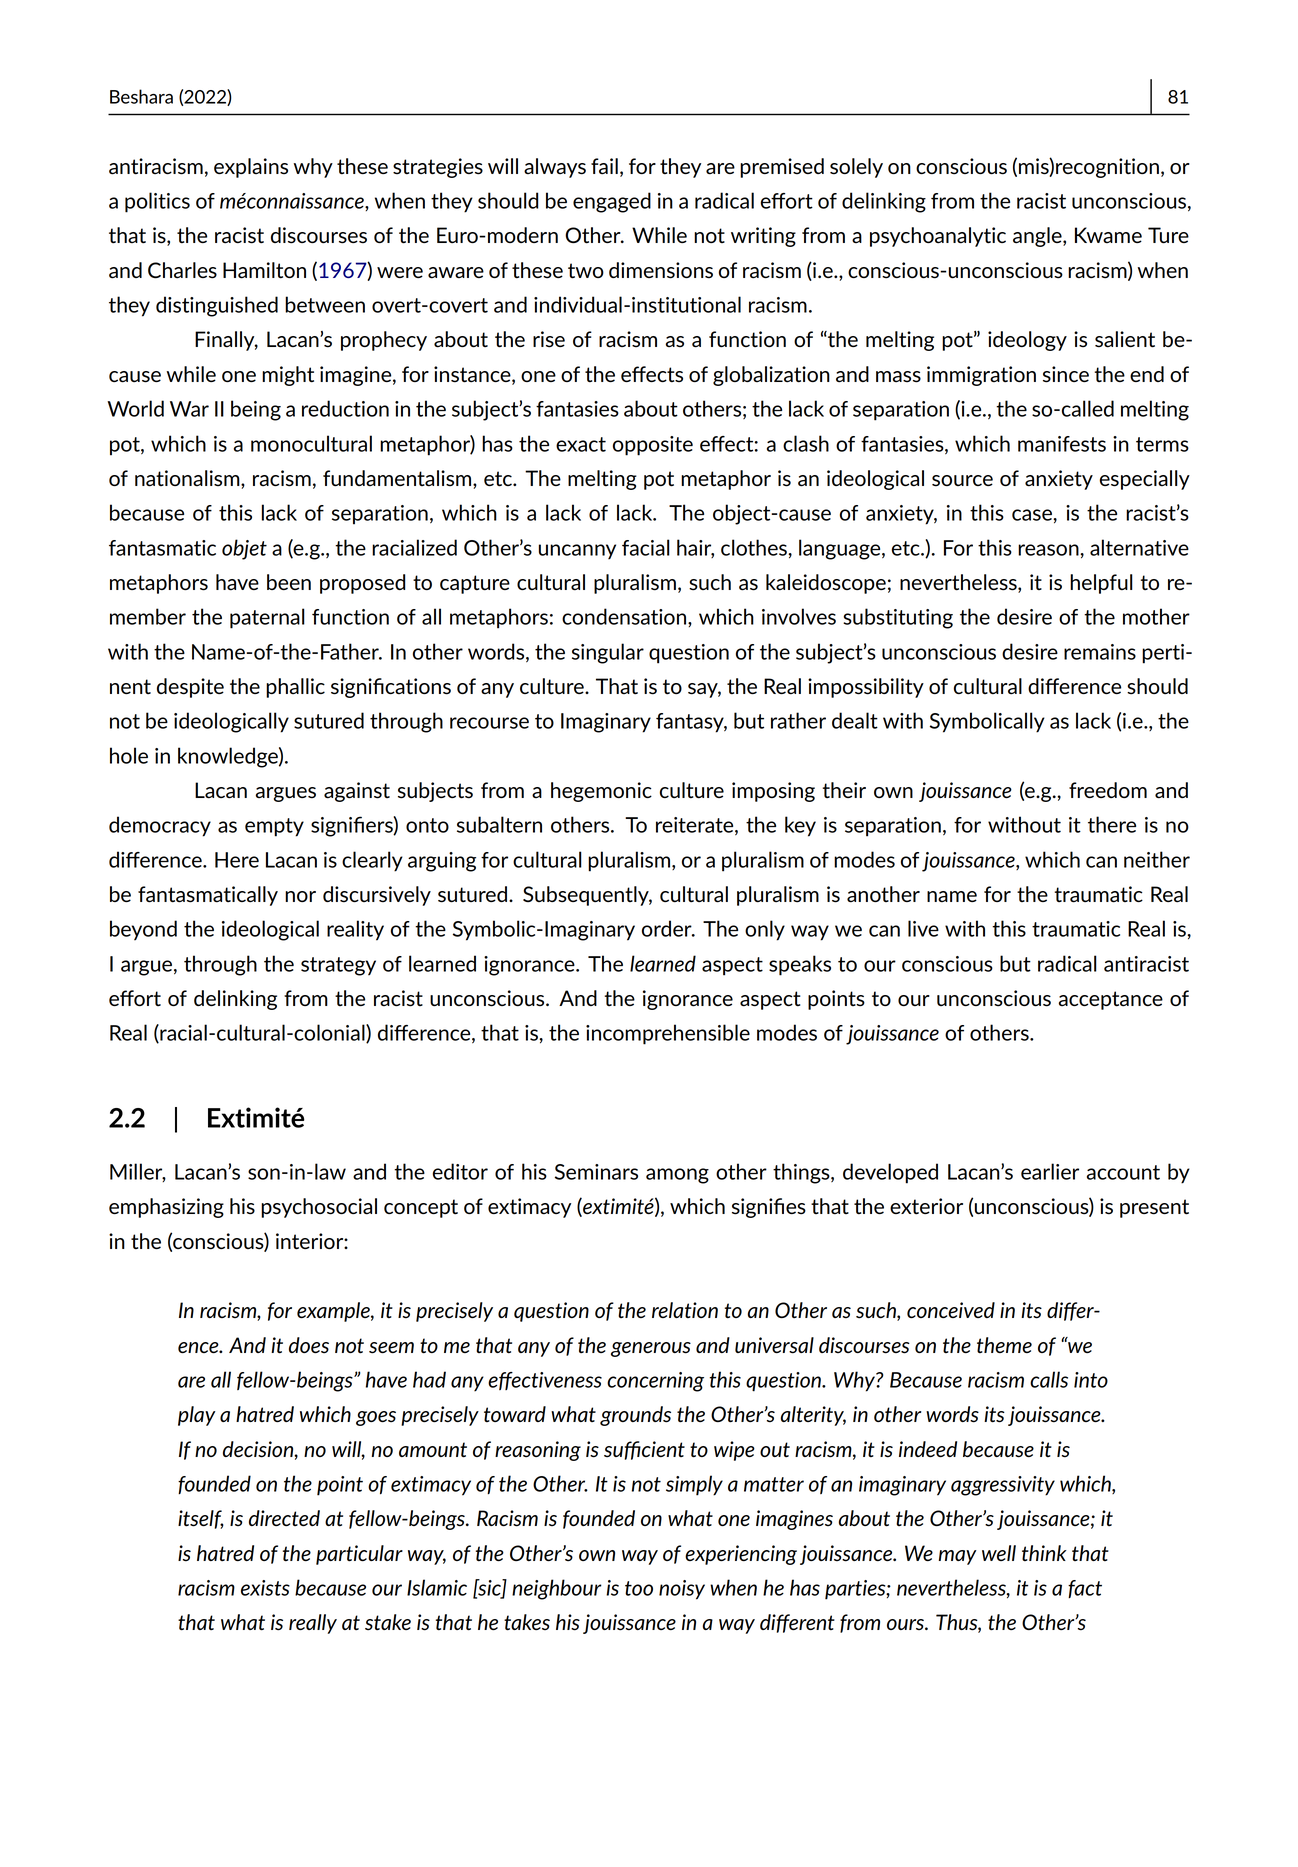  What do you see at coordinates (1038, 237) in the screenshot?
I see `angle` at bounding box center [1038, 237].
